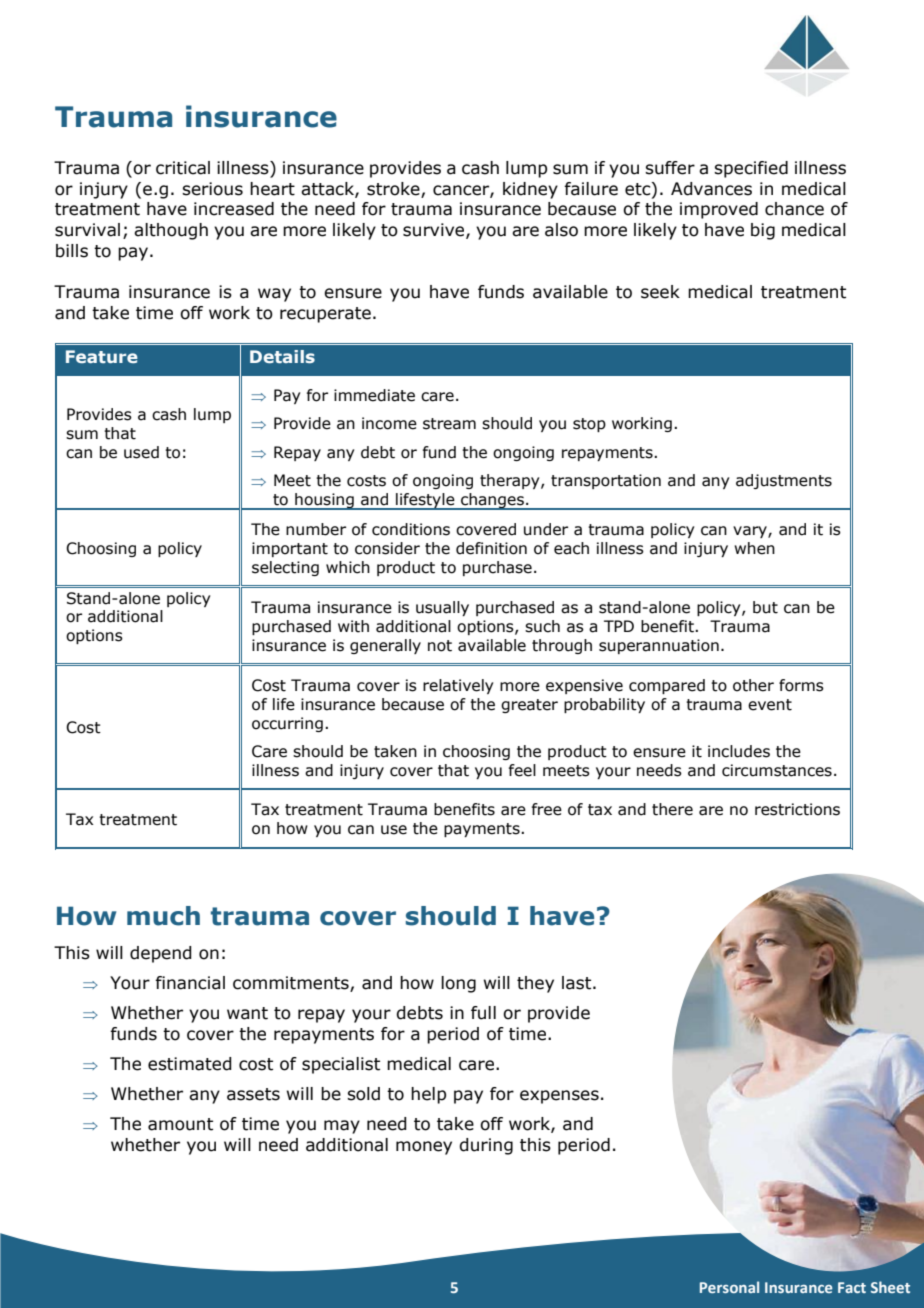  Describe the element at coordinates (442, 608) in the image. I see `usually` at that location.
